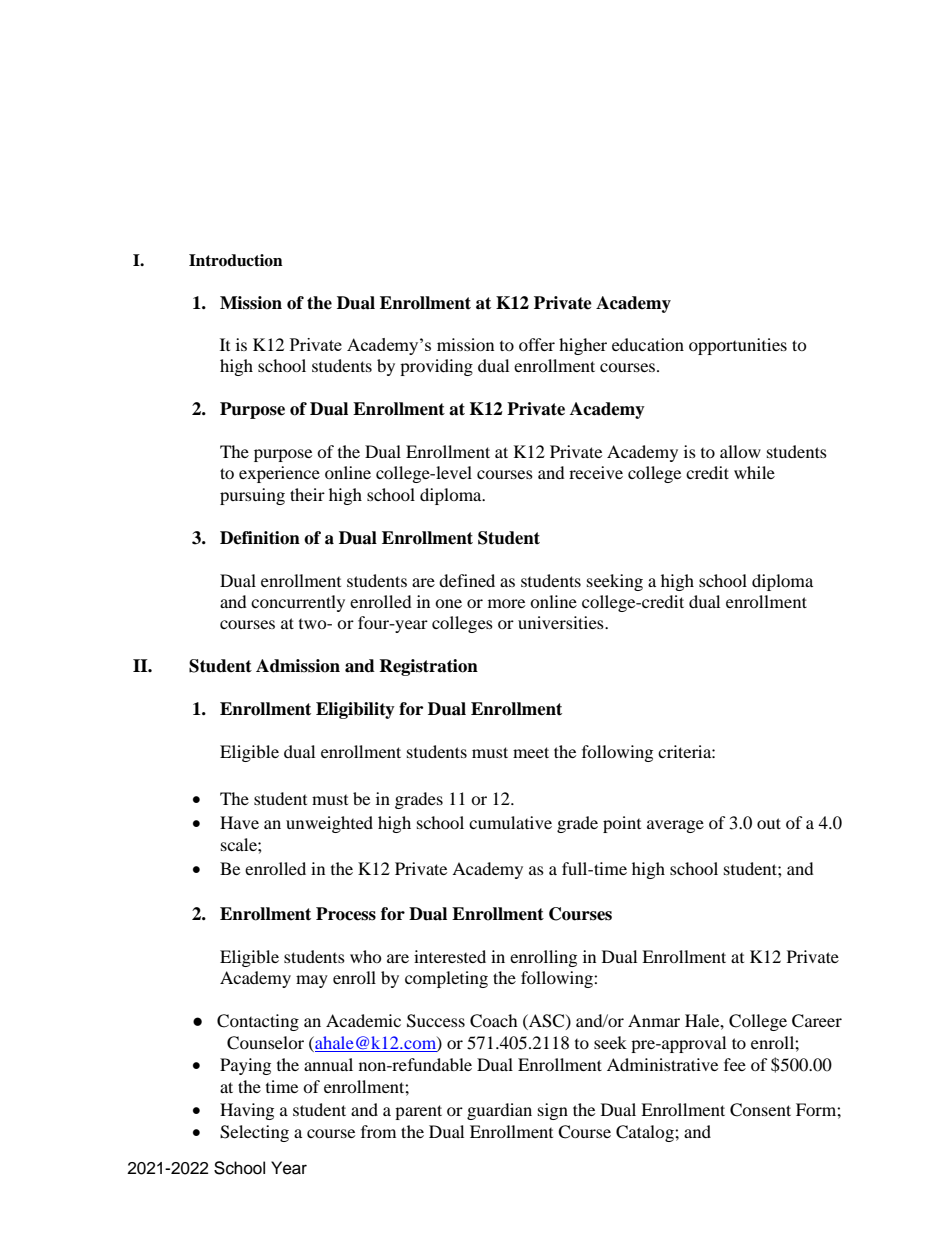 This screenshot has height=1233, width=952. What do you see at coordinates (754, 472) in the screenshot?
I see `while` at bounding box center [754, 472].
